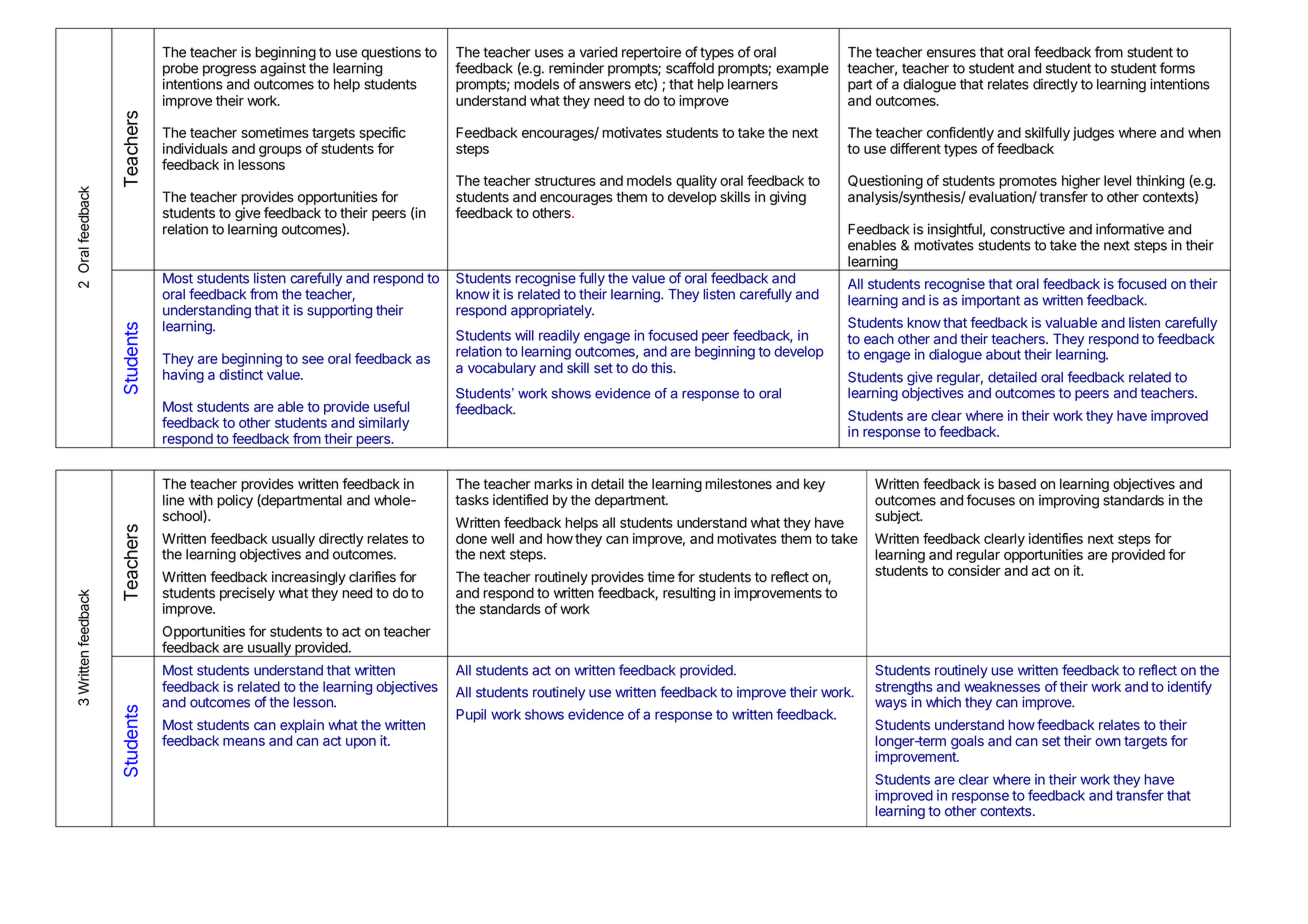 The height and width of the screenshot is (924, 1308). What do you see at coordinates (280, 151) in the screenshot?
I see `groups` at bounding box center [280, 151].
